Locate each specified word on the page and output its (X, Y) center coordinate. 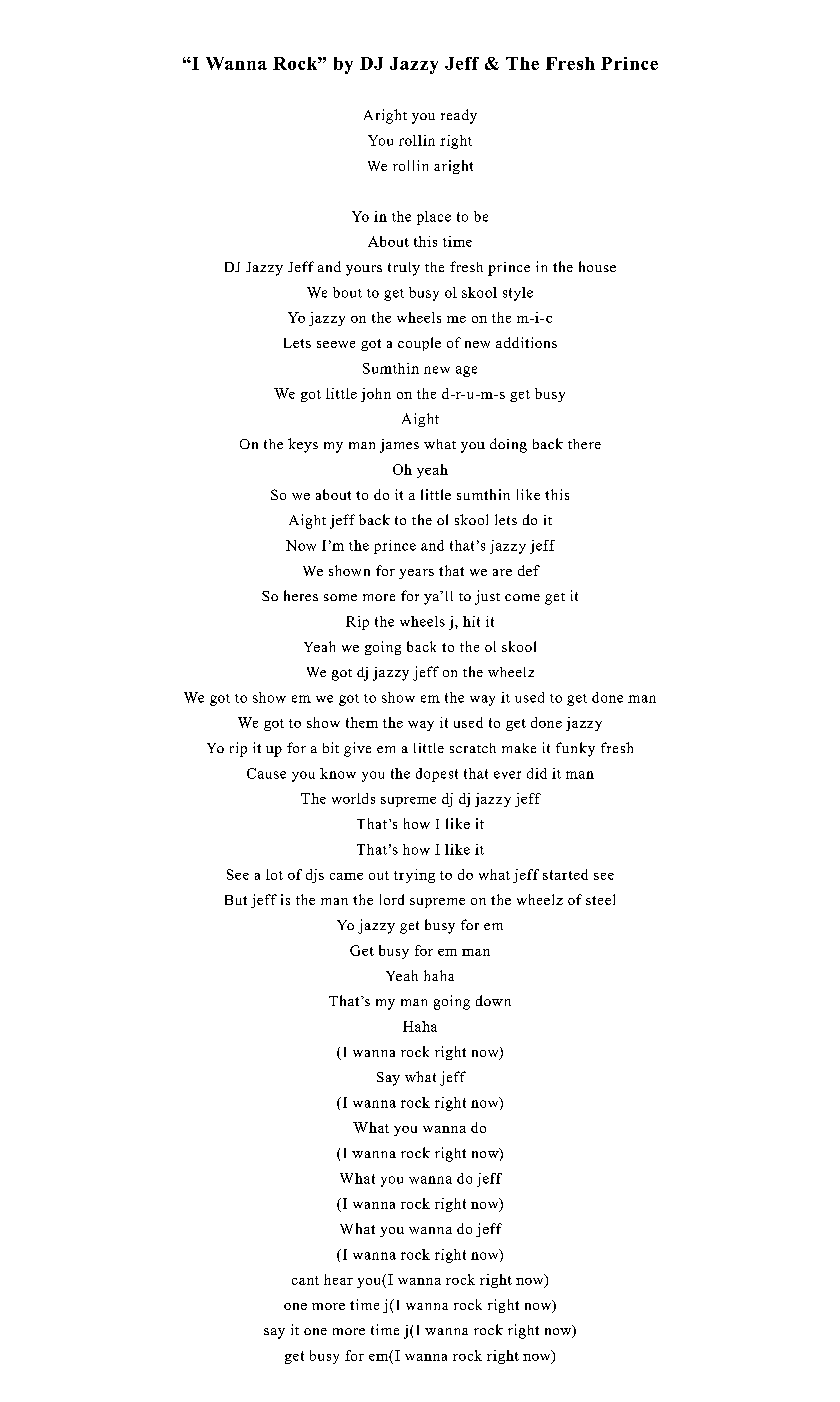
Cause (266, 773)
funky (575, 749)
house (597, 266)
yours (364, 270)
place (434, 218)
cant (305, 1280)
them (362, 722)
